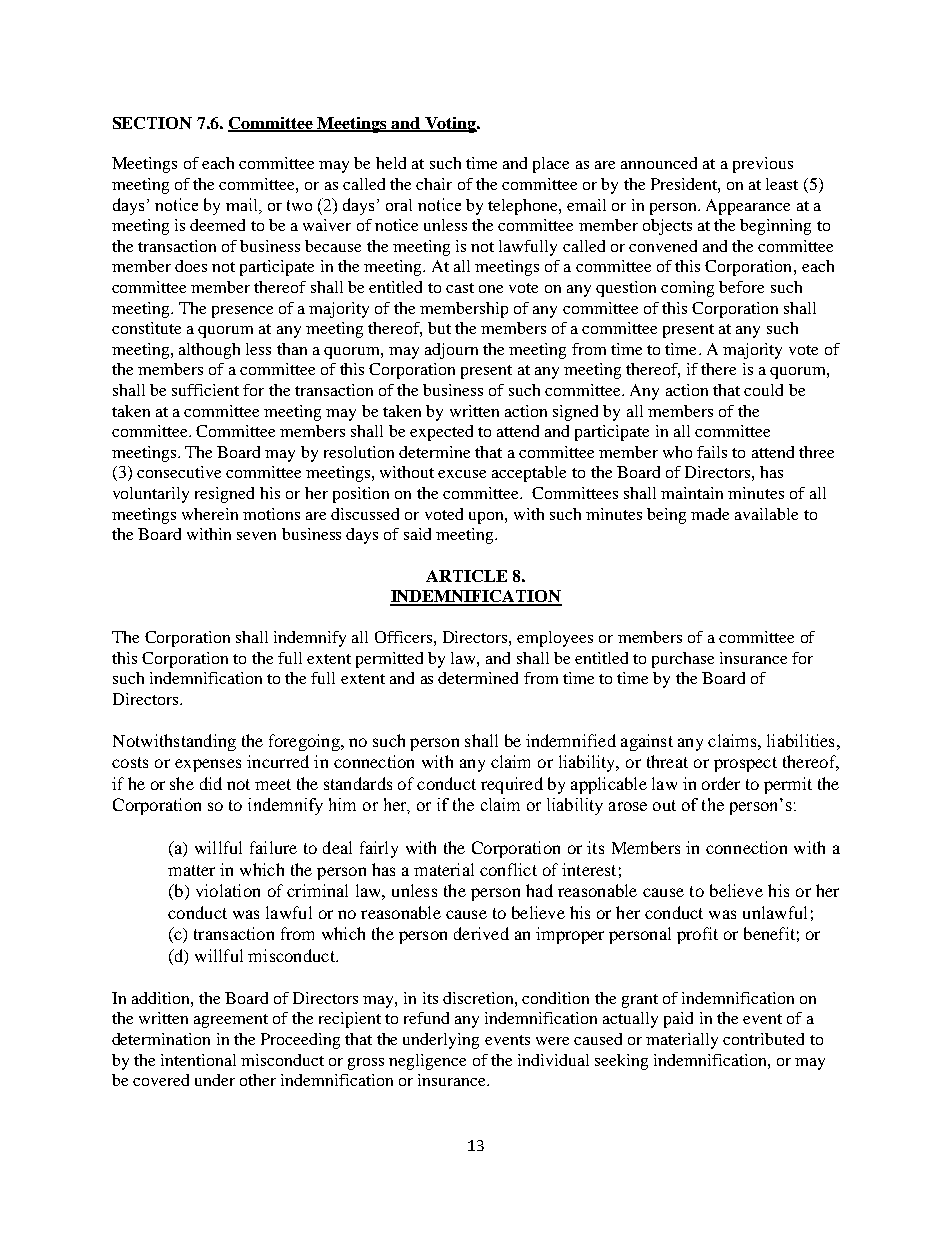 Image resolution: width=952 pixels, height=1233 pixels. I want to click on consecutive, so click(179, 472).
